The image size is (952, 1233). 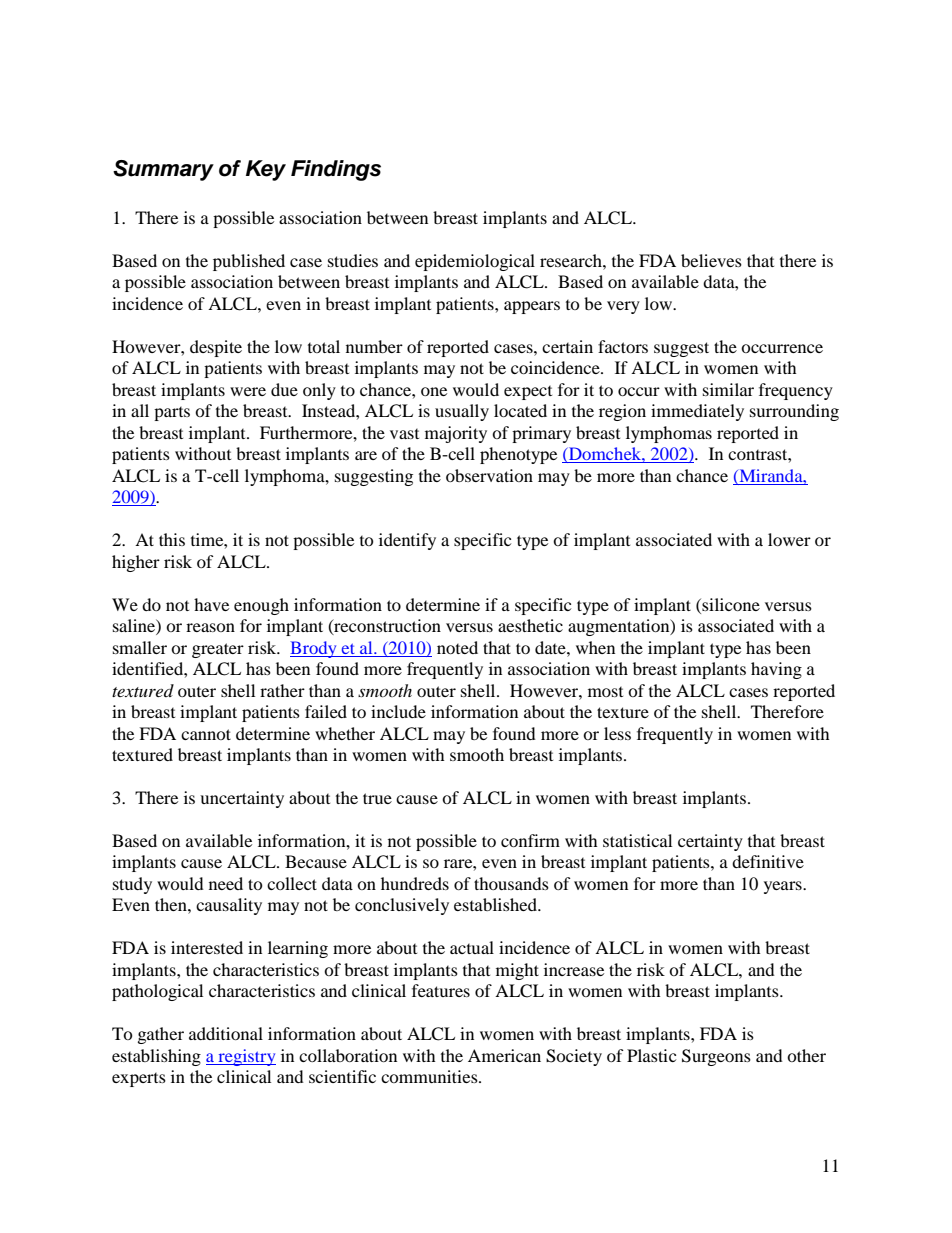 What do you see at coordinates (377, 798) in the image?
I see `true` at bounding box center [377, 798].
